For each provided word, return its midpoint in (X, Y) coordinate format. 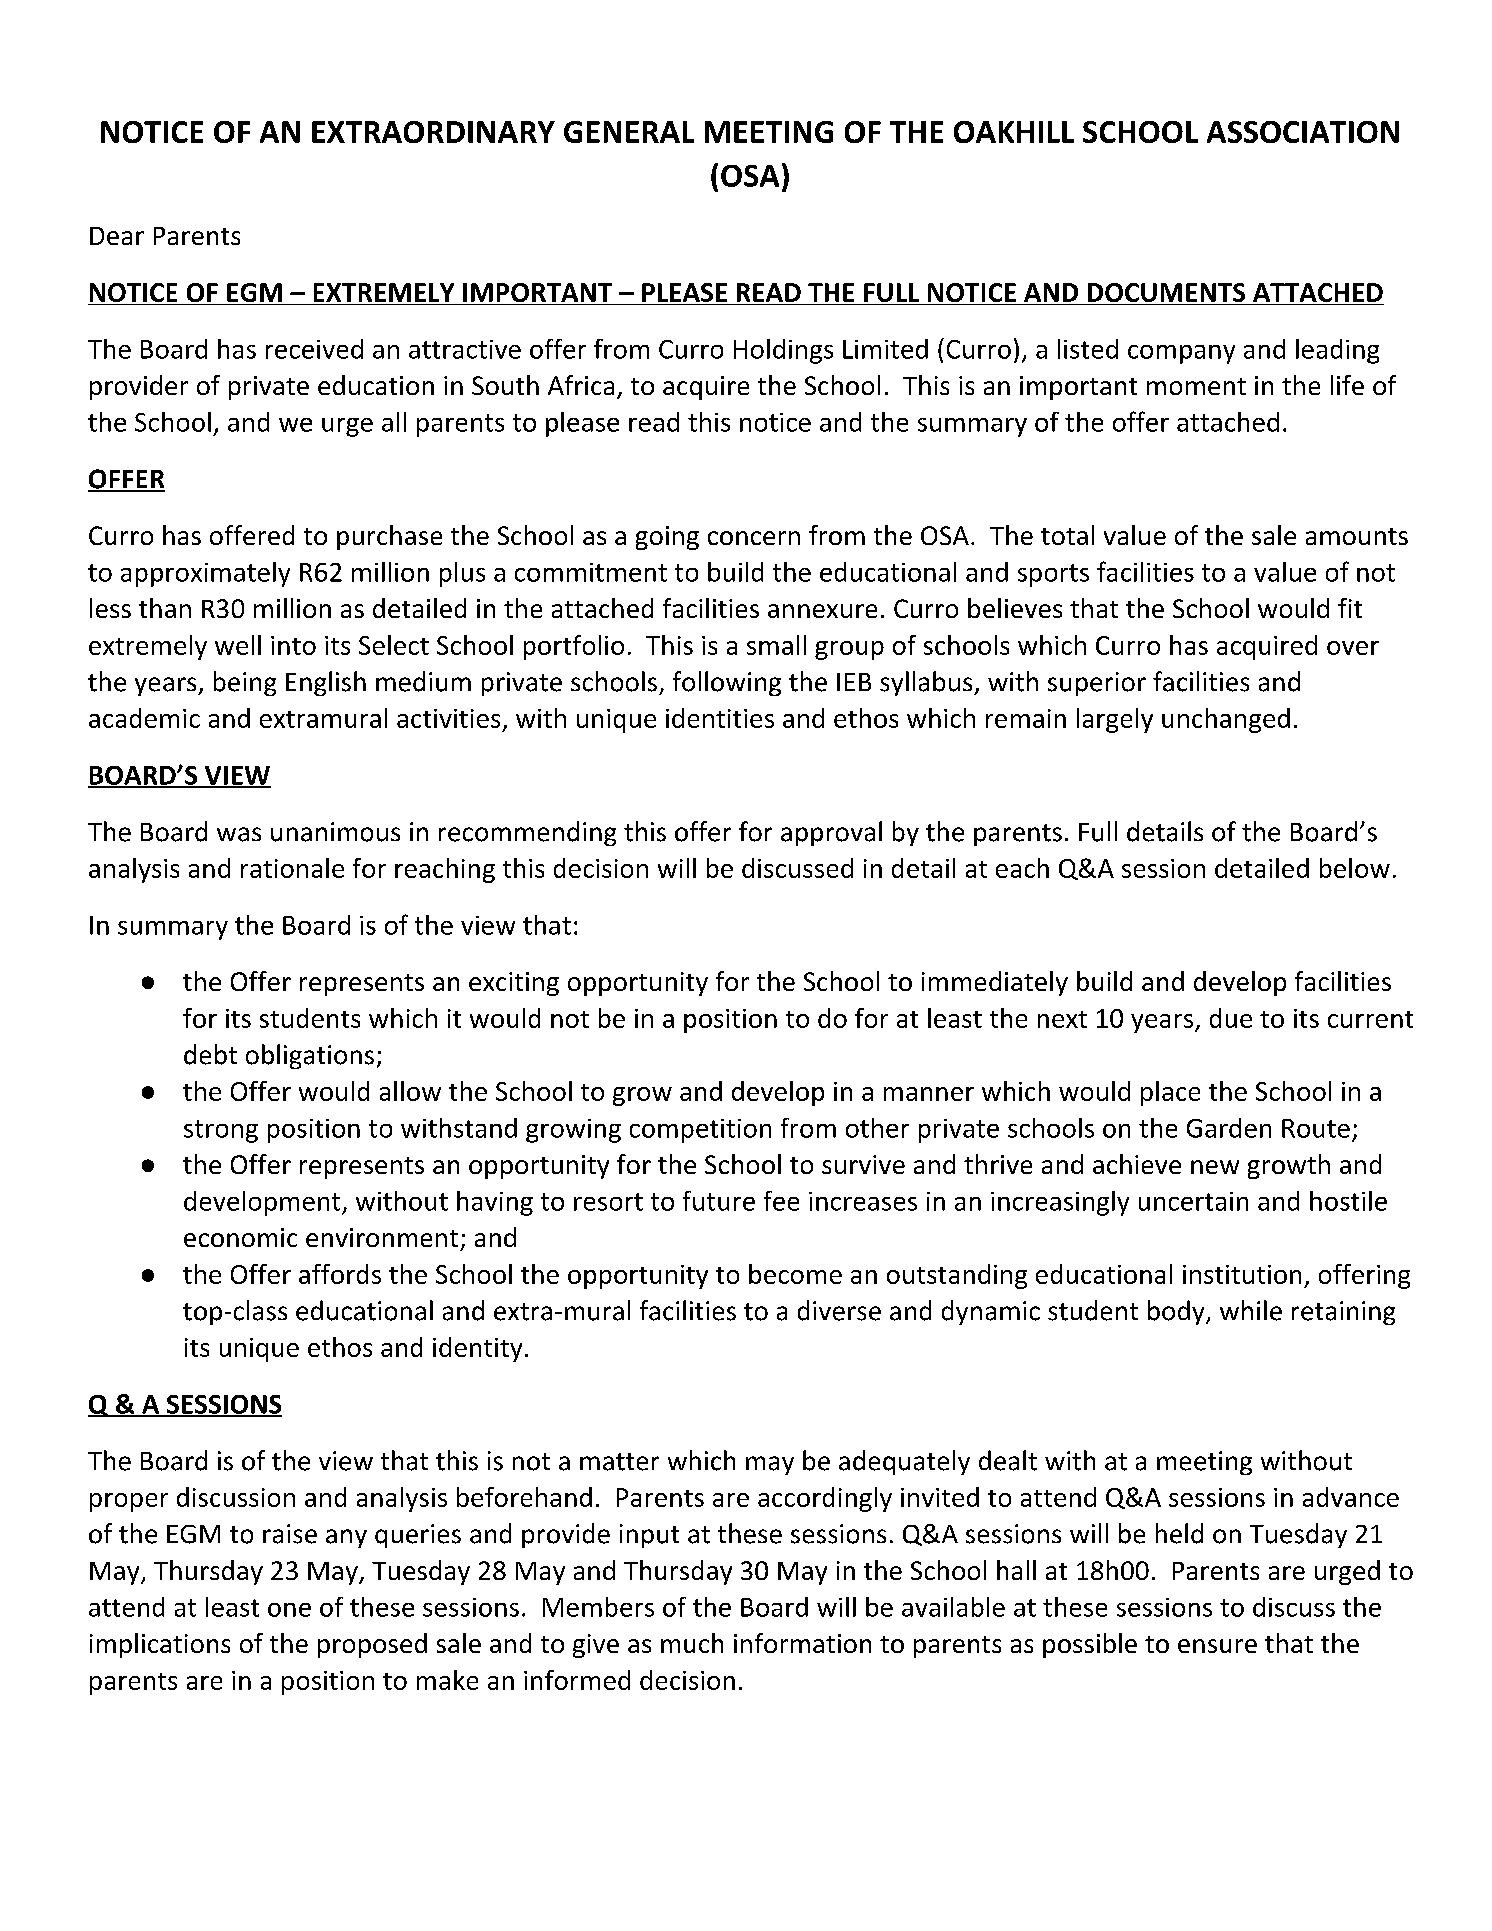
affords (340, 1274)
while (1251, 1310)
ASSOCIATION (1303, 132)
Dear (117, 236)
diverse (839, 1310)
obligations (310, 1056)
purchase (389, 537)
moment (1196, 386)
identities (720, 718)
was (239, 834)
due (1231, 1018)
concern (754, 538)
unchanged (1226, 720)
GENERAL (629, 132)
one (289, 1610)
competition (700, 1131)
